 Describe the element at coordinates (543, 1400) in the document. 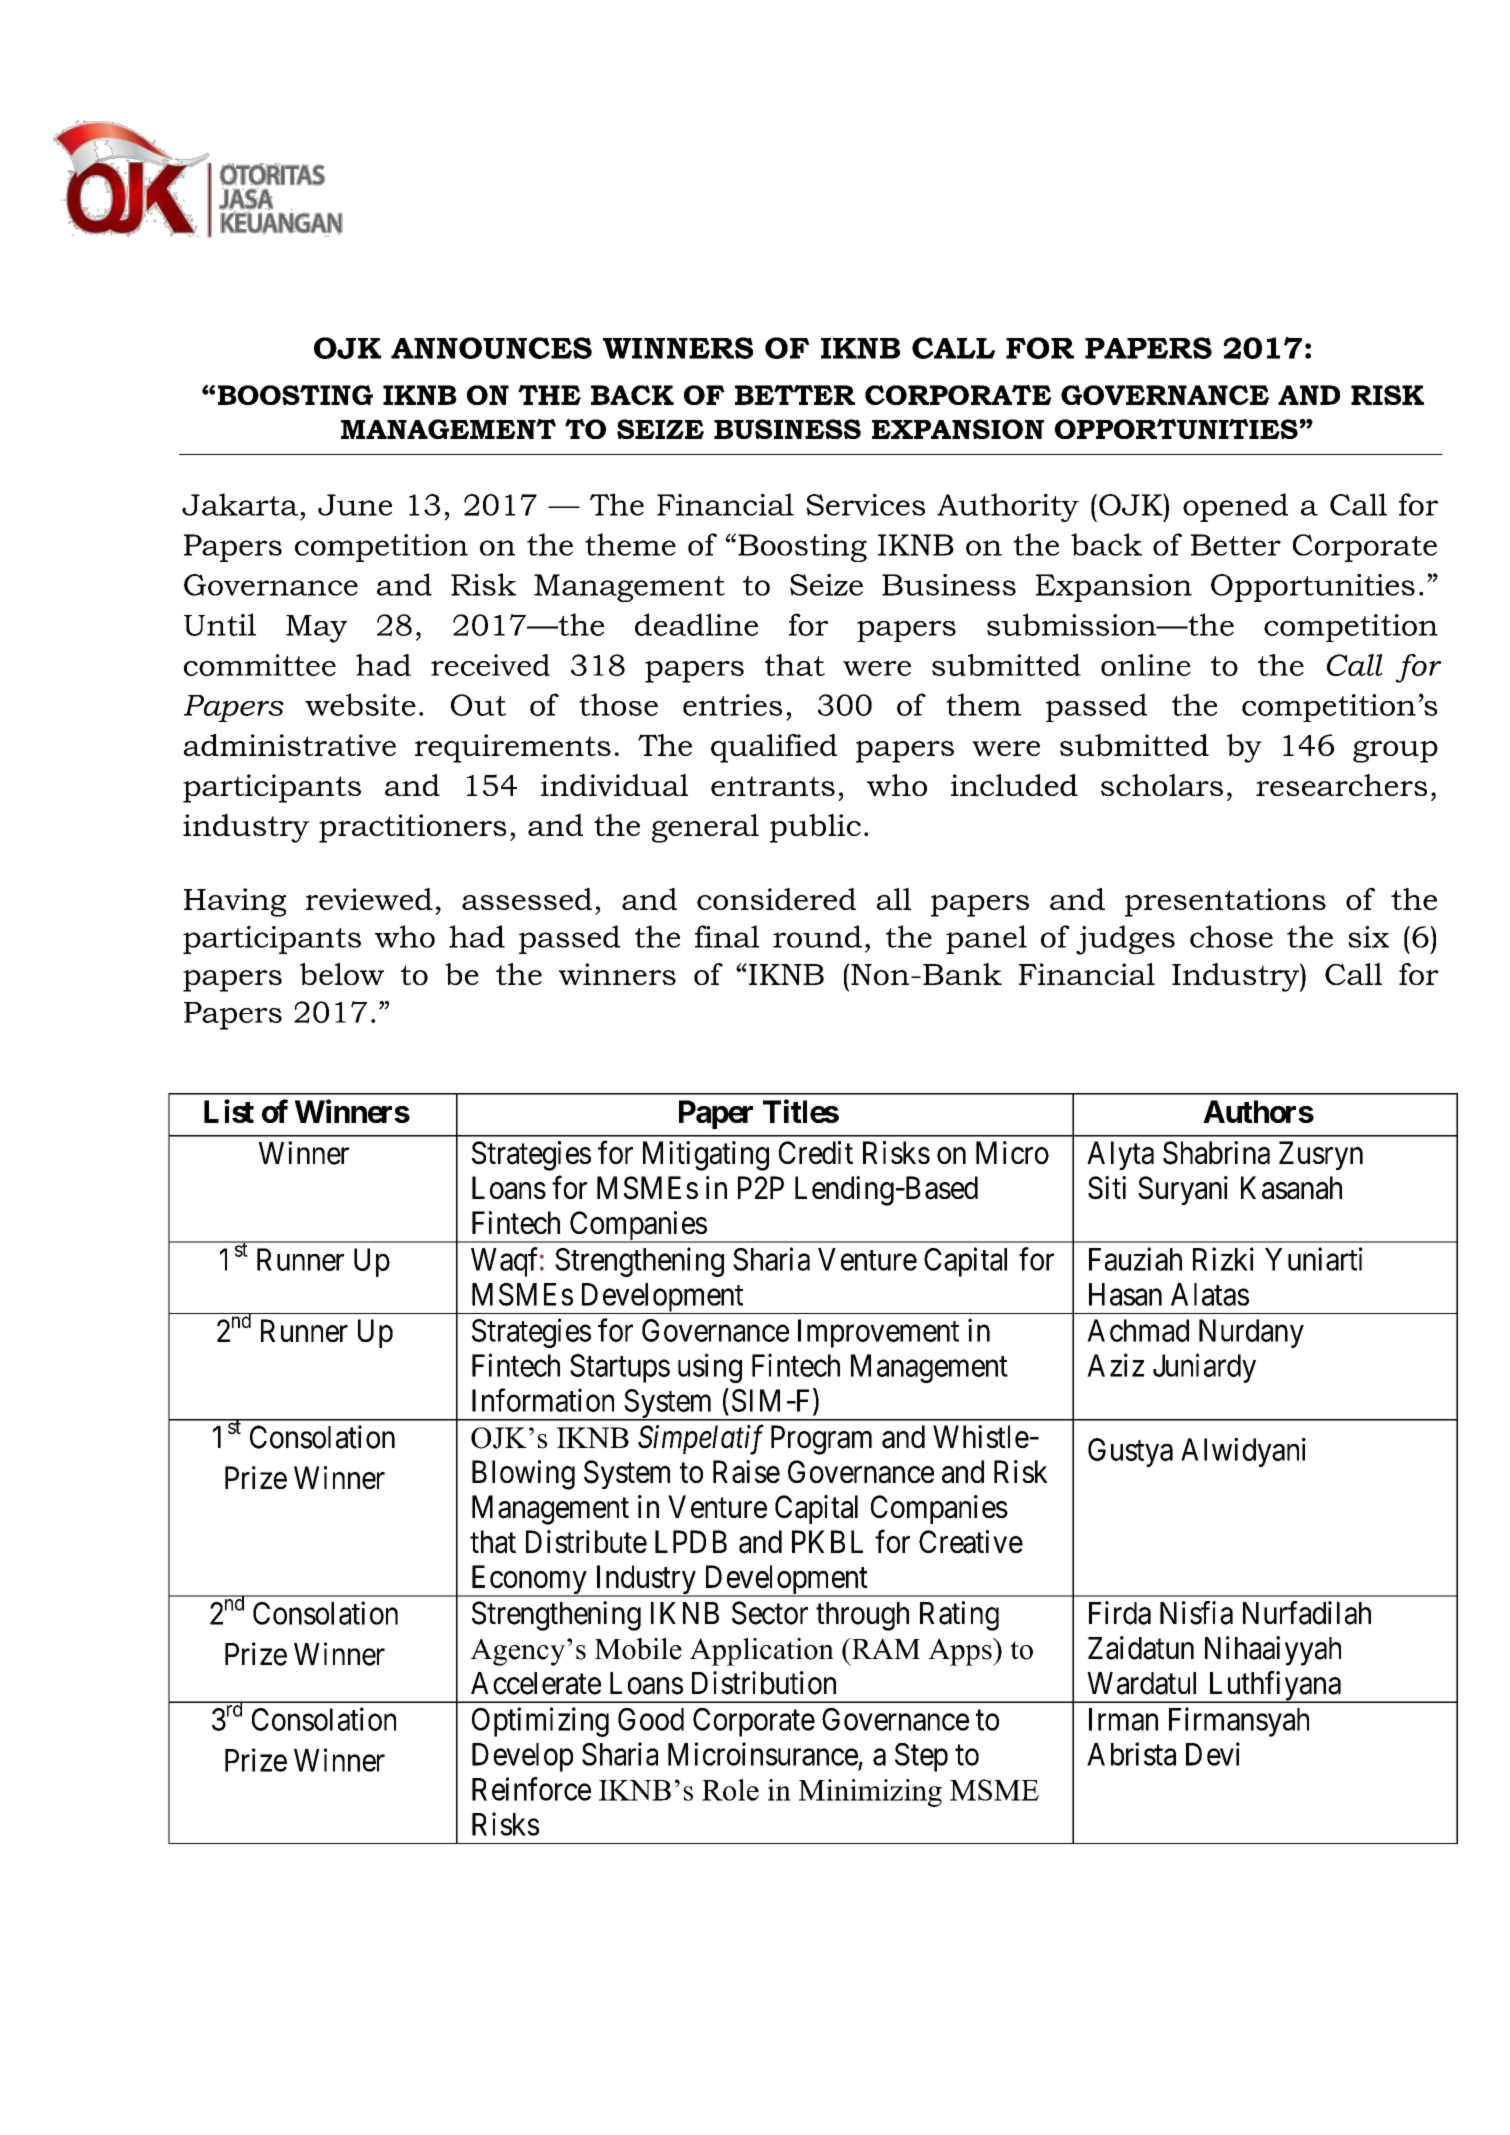

I see `Information` at that location.
